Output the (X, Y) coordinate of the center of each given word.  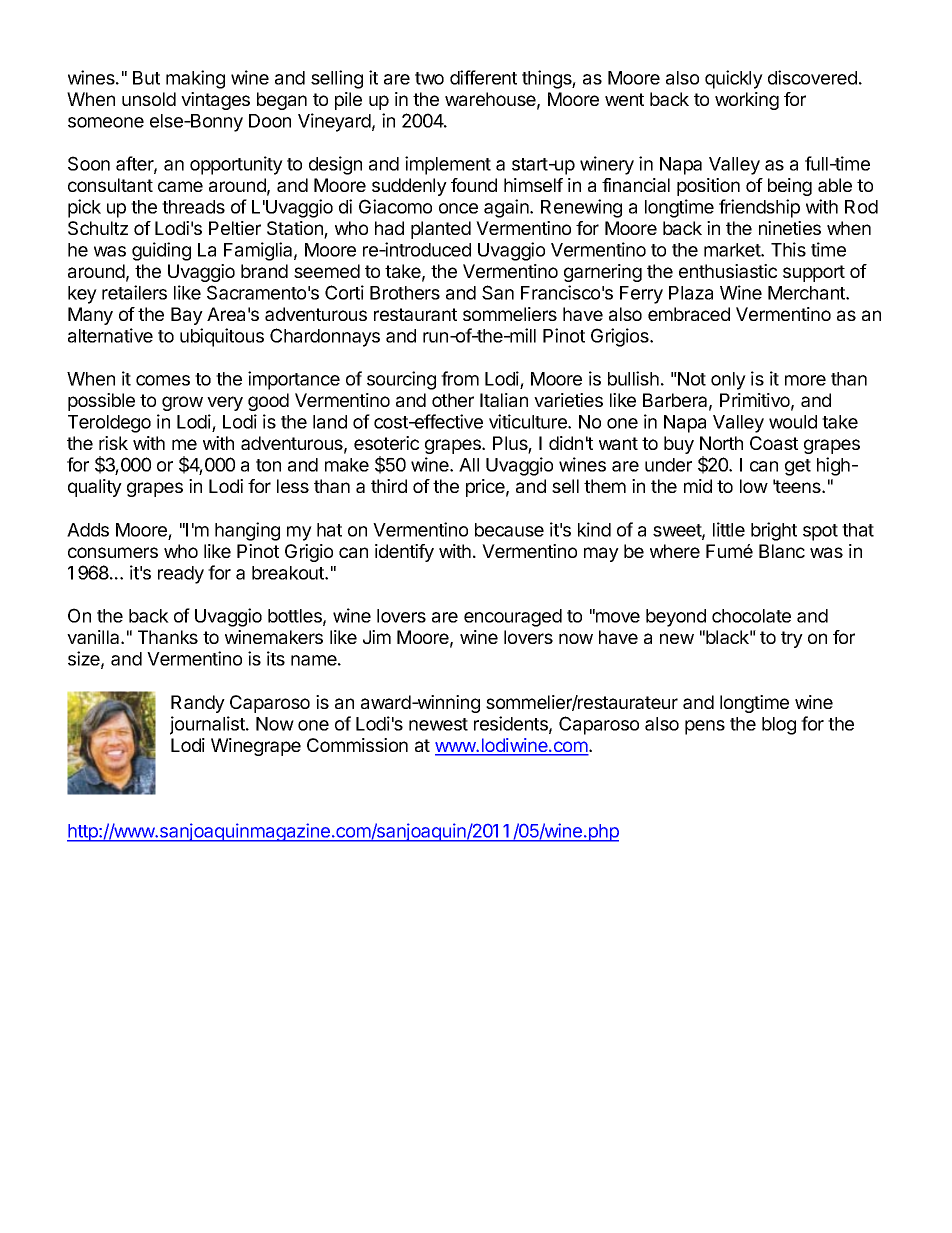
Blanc (782, 551)
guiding (161, 251)
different (483, 77)
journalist (208, 725)
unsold (149, 99)
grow (182, 403)
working (747, 101)
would (793, 422)
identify (404, 553)
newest (438, 724)
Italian (504, 400)
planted (441, 230)
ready (181, 575)
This (788, 249)
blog (779, 726)
